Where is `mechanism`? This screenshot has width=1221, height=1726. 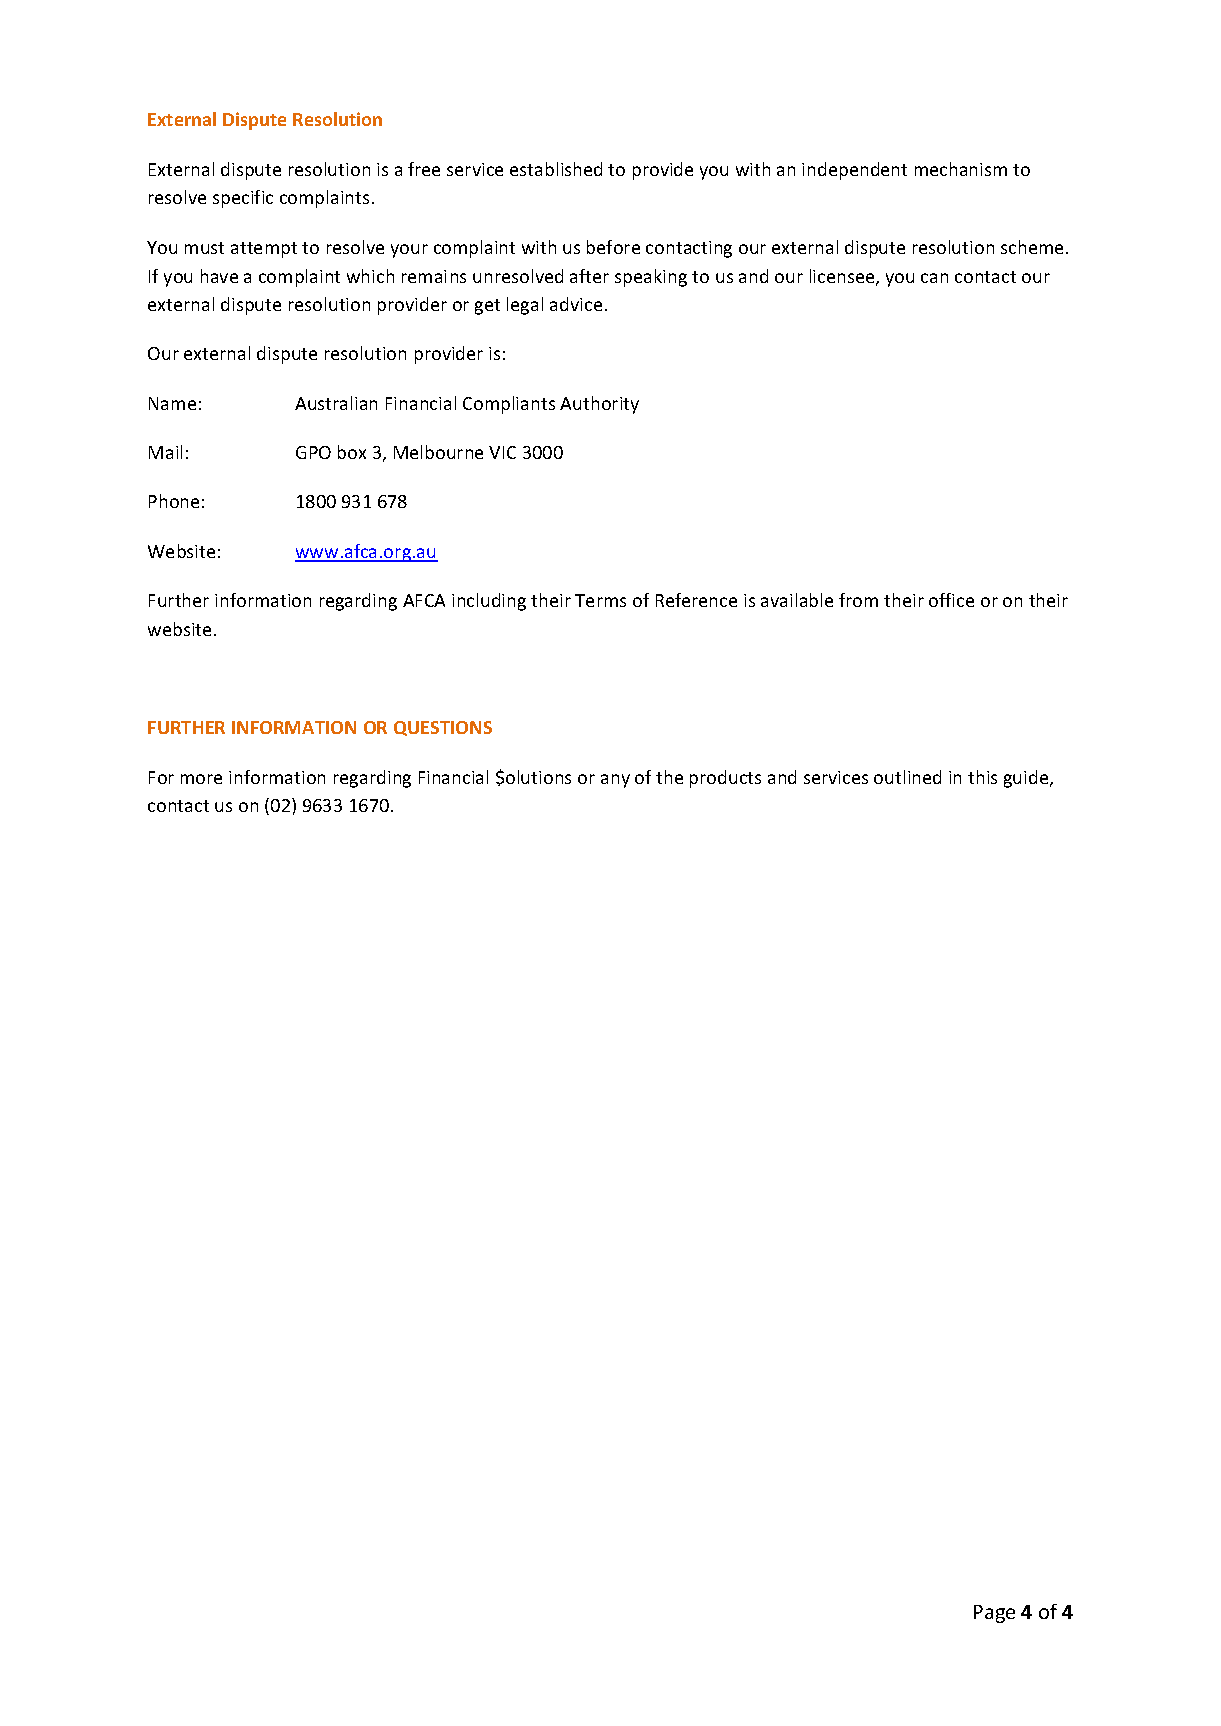 mechanism is located at coordinates (961, 169).
